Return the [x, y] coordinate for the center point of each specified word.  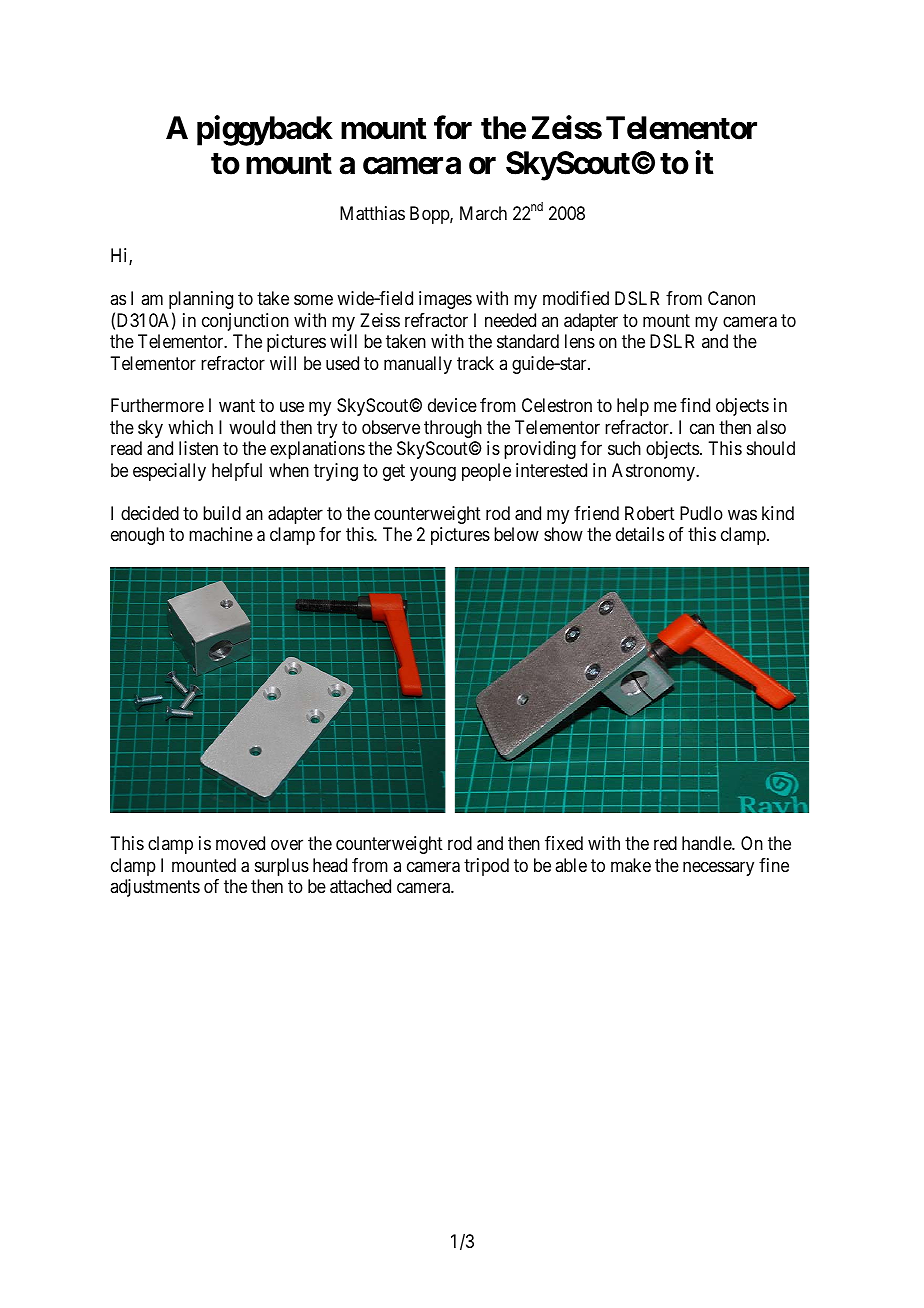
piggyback [265, 130]
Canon [731, 298]
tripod [486, 867]
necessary [718, 868]
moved [240, 843]
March [483, 213]
